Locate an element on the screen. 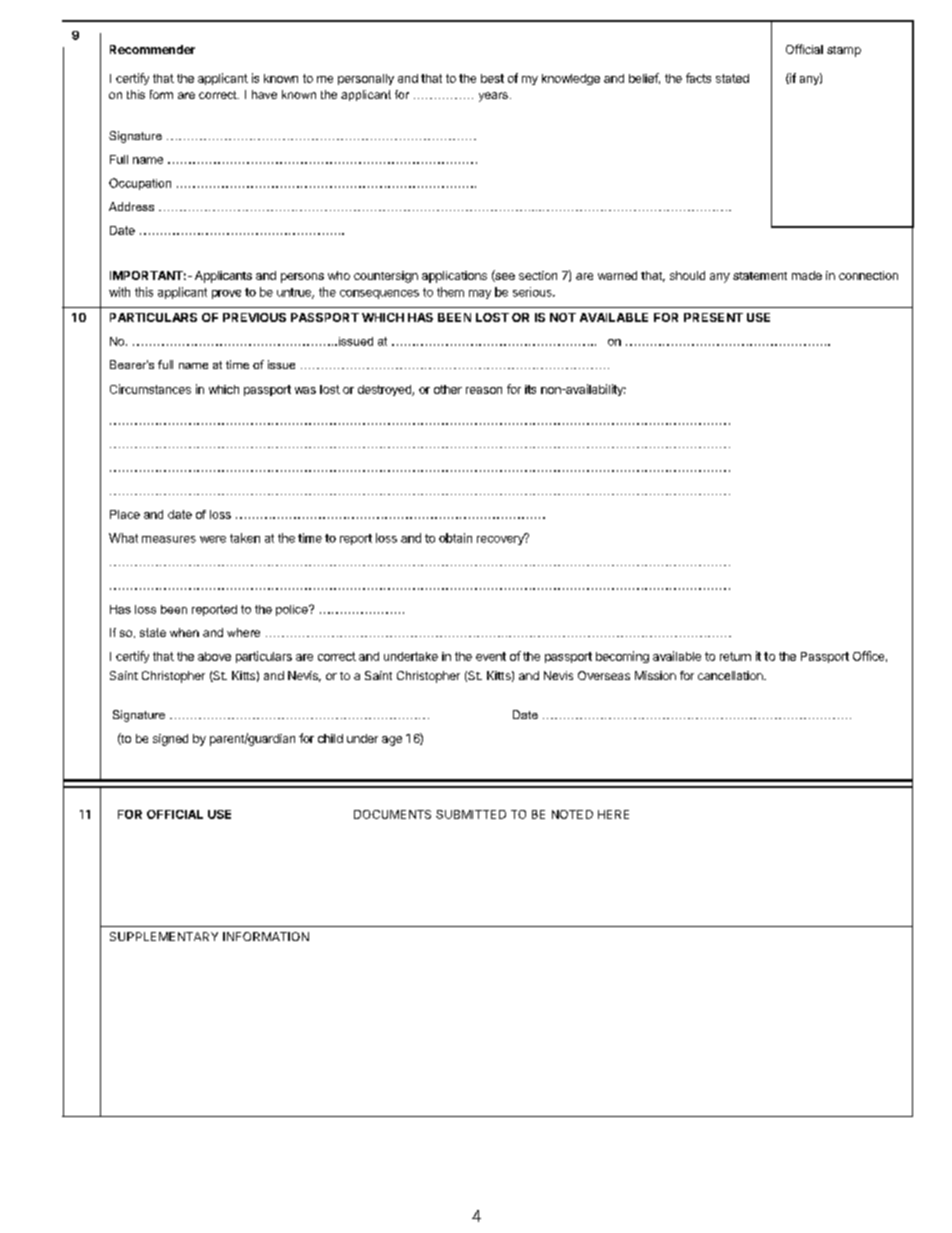 This screenshot has width=952, height=1233. age is located at coordinates (392, 741).
